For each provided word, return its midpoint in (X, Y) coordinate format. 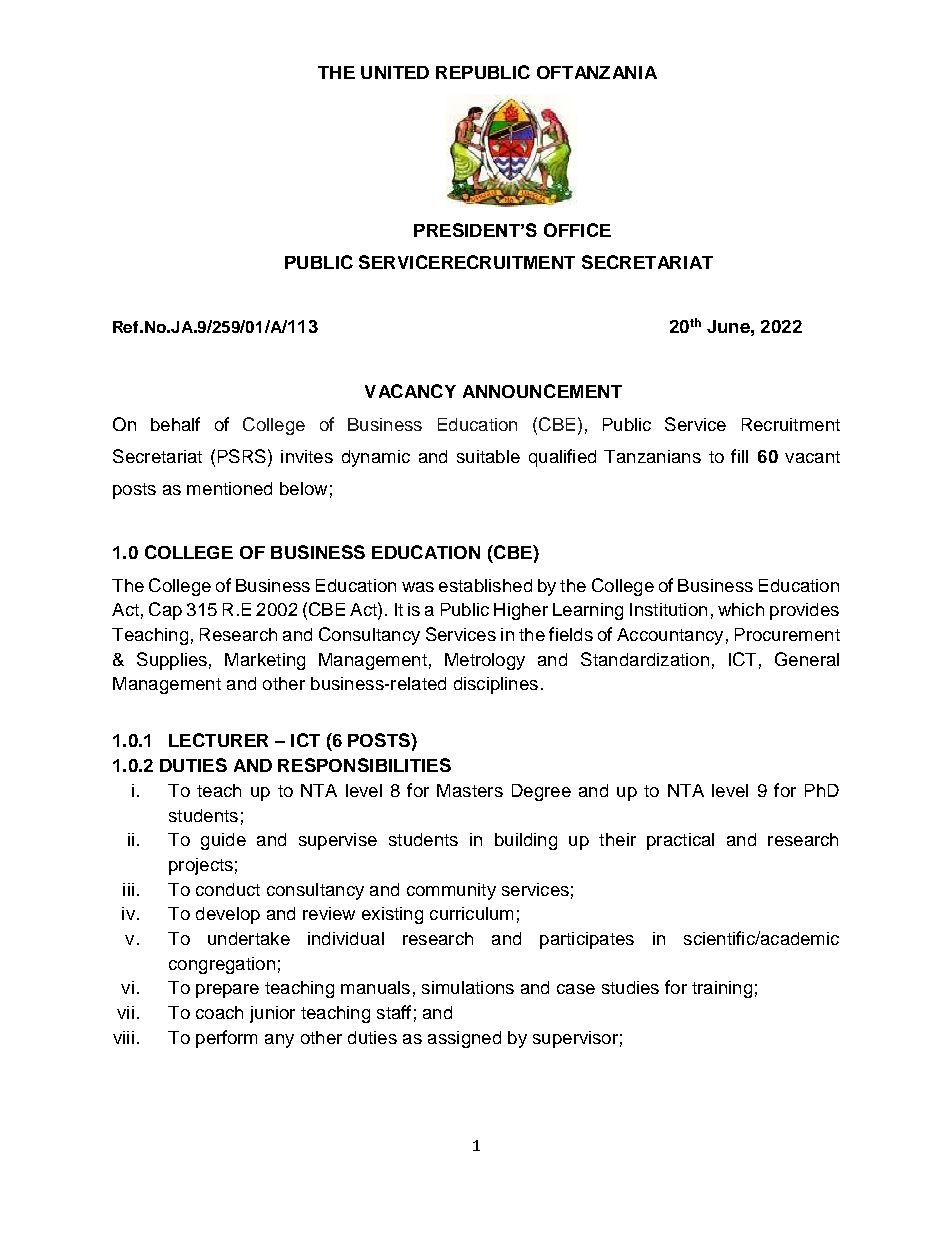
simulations (468, 987)
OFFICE (577, 230)
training (722, 989)
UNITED (395, 72)
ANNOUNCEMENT (542, 391)
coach (219, 1012)
